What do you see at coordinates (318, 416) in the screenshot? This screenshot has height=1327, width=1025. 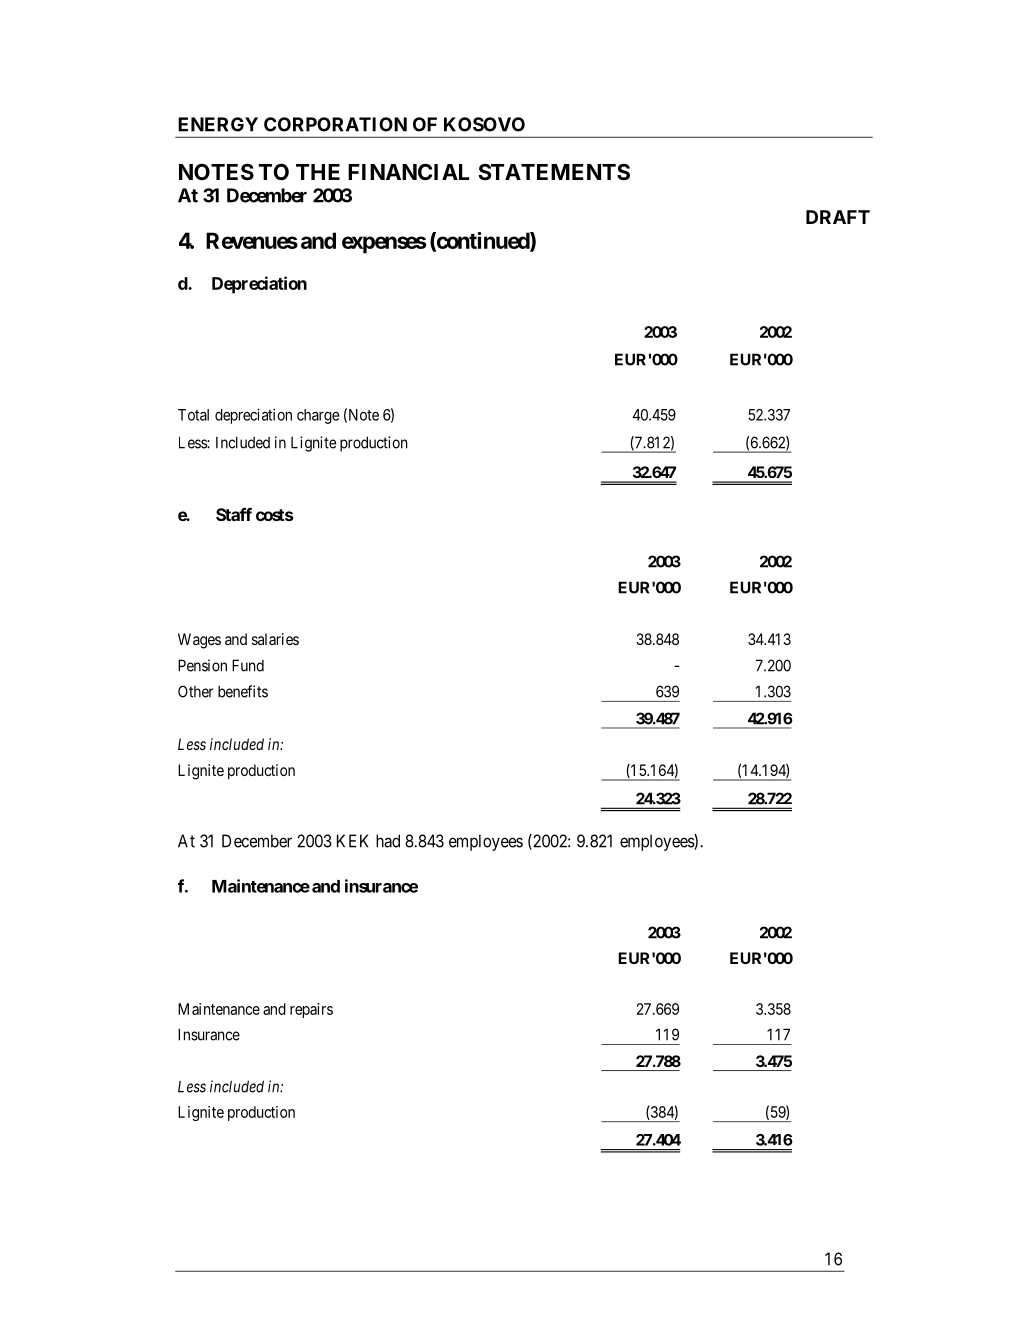 I see `charge` at bounding box center [318, 416].
